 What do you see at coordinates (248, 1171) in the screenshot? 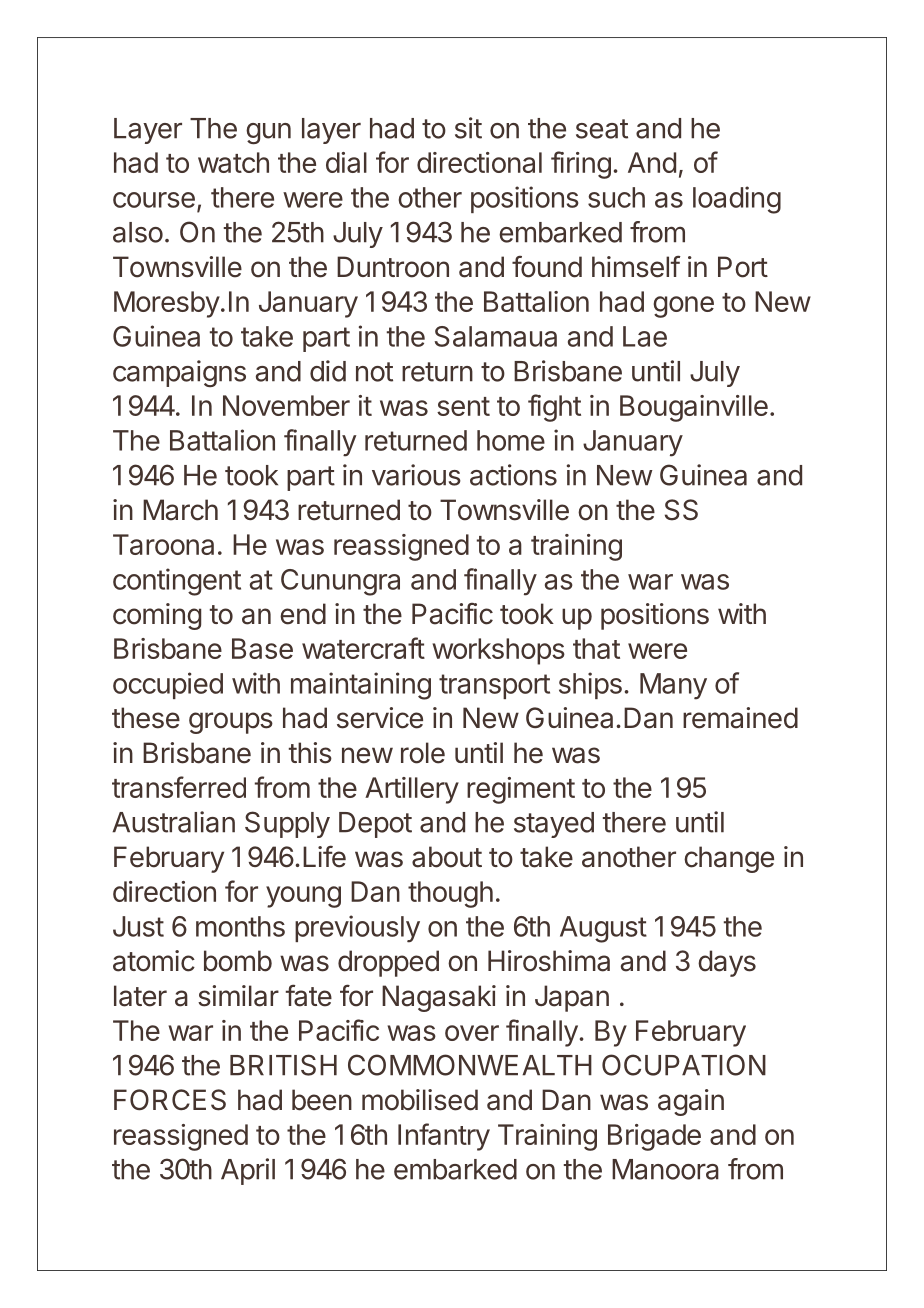
I see `April` at bounding box center [248, 1171].
